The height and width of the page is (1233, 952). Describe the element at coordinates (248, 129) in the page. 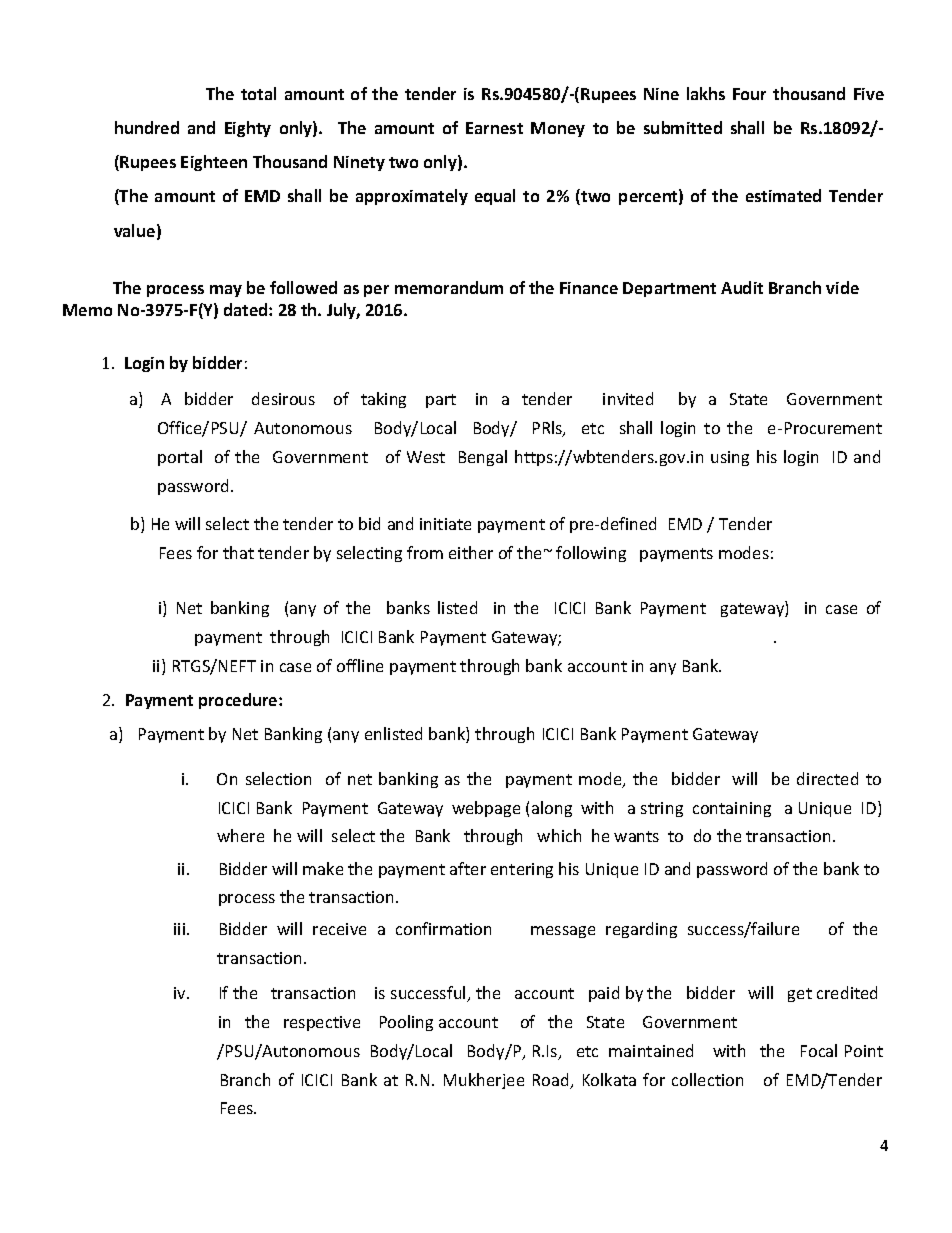

I see `Eighty` at that location.
